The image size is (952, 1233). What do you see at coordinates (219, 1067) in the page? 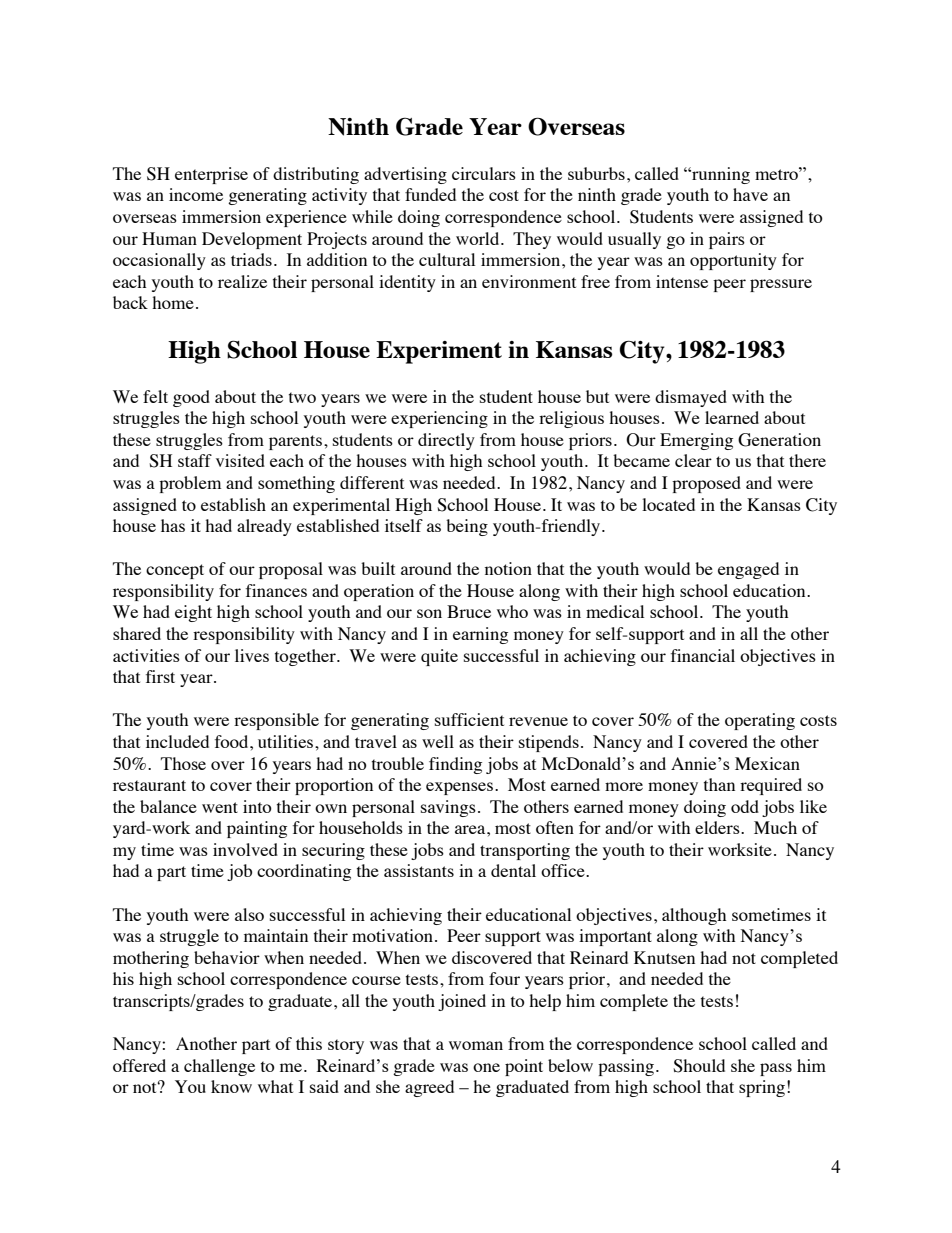
I see `challenge` at bounding box center [219, 1067].
